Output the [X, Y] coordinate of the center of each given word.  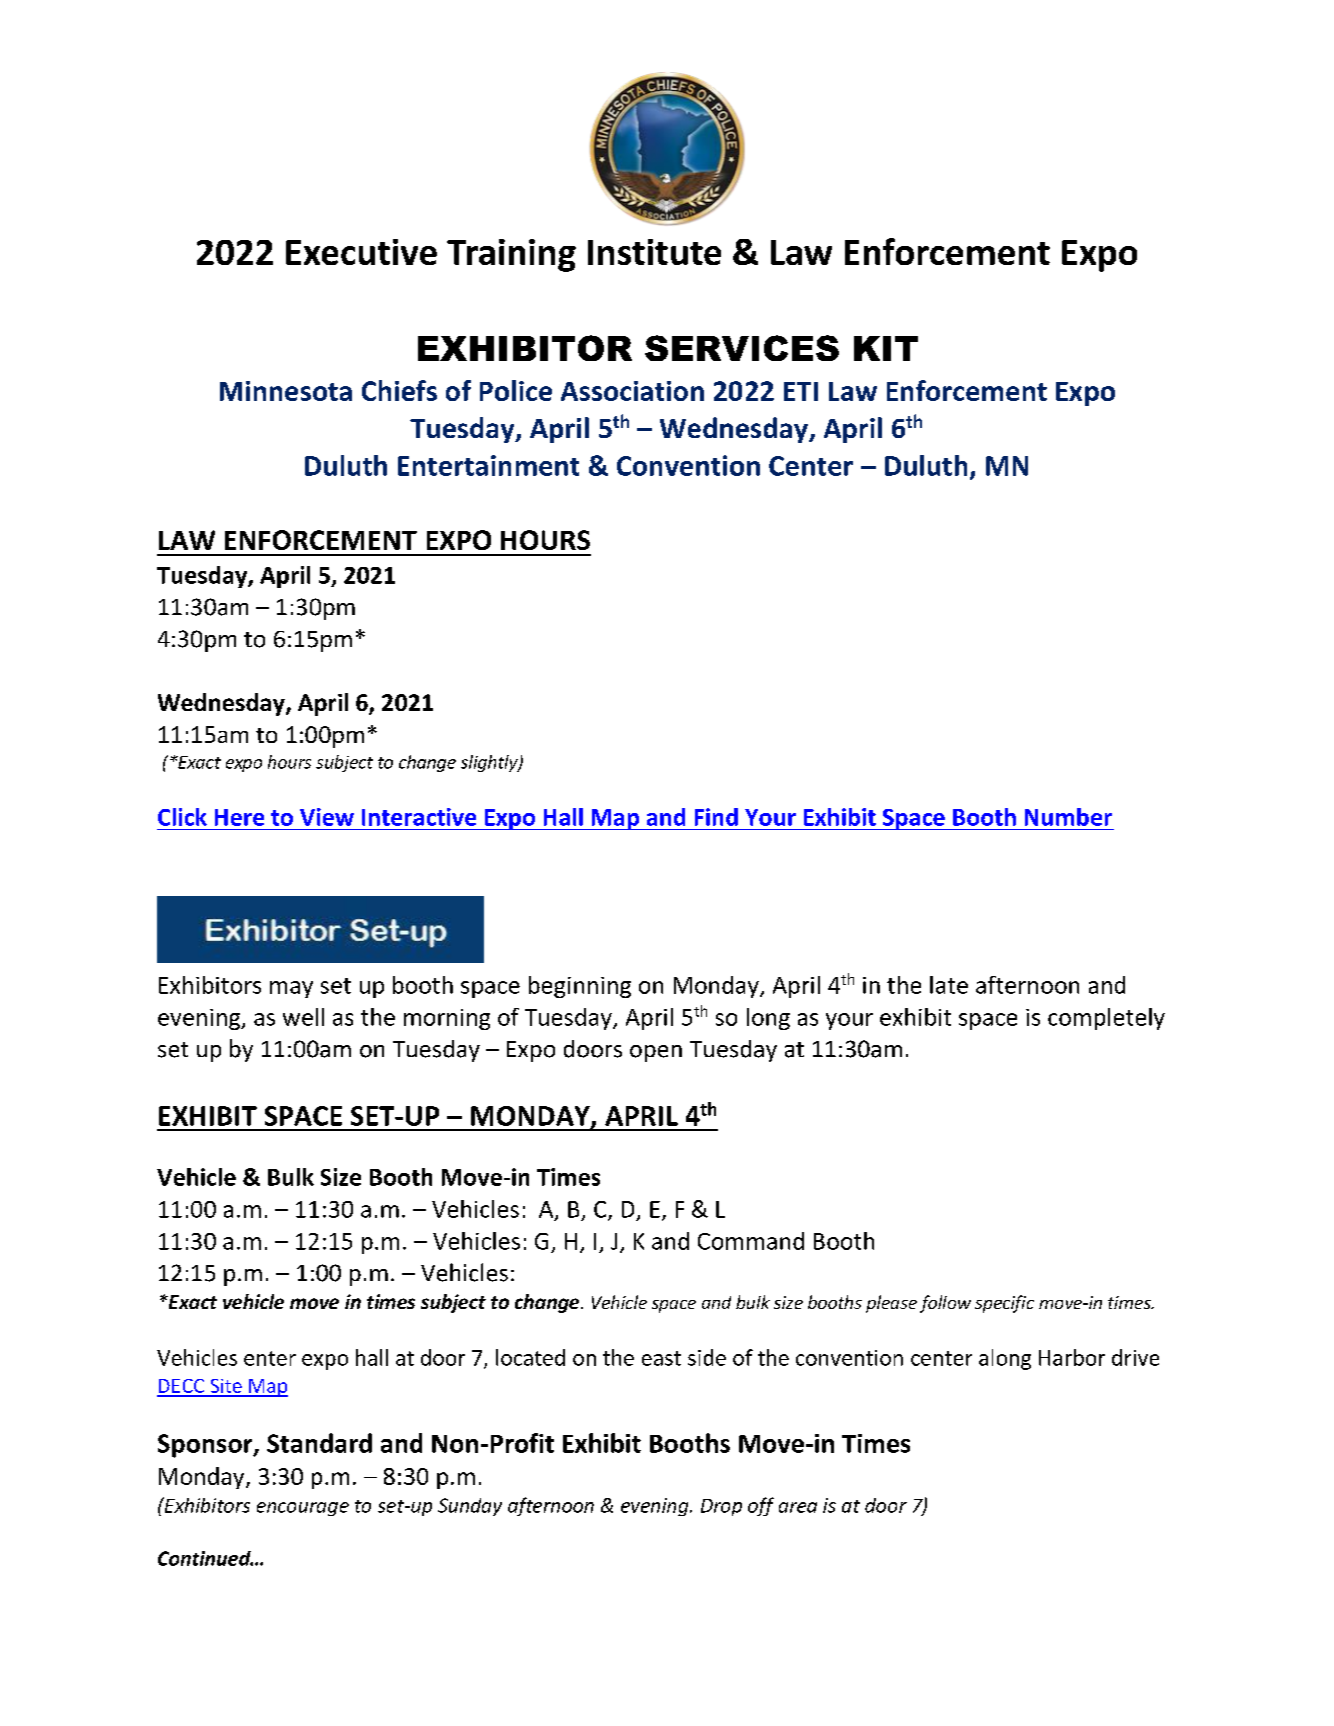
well [303, 1017]
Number [1068, 817]
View [327, 817]
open [656, 1053]
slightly [490, 763]
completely [1106, 1019]
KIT [886, 348]
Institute [654, 252]
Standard [319, 1443]
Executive [361, 252]
